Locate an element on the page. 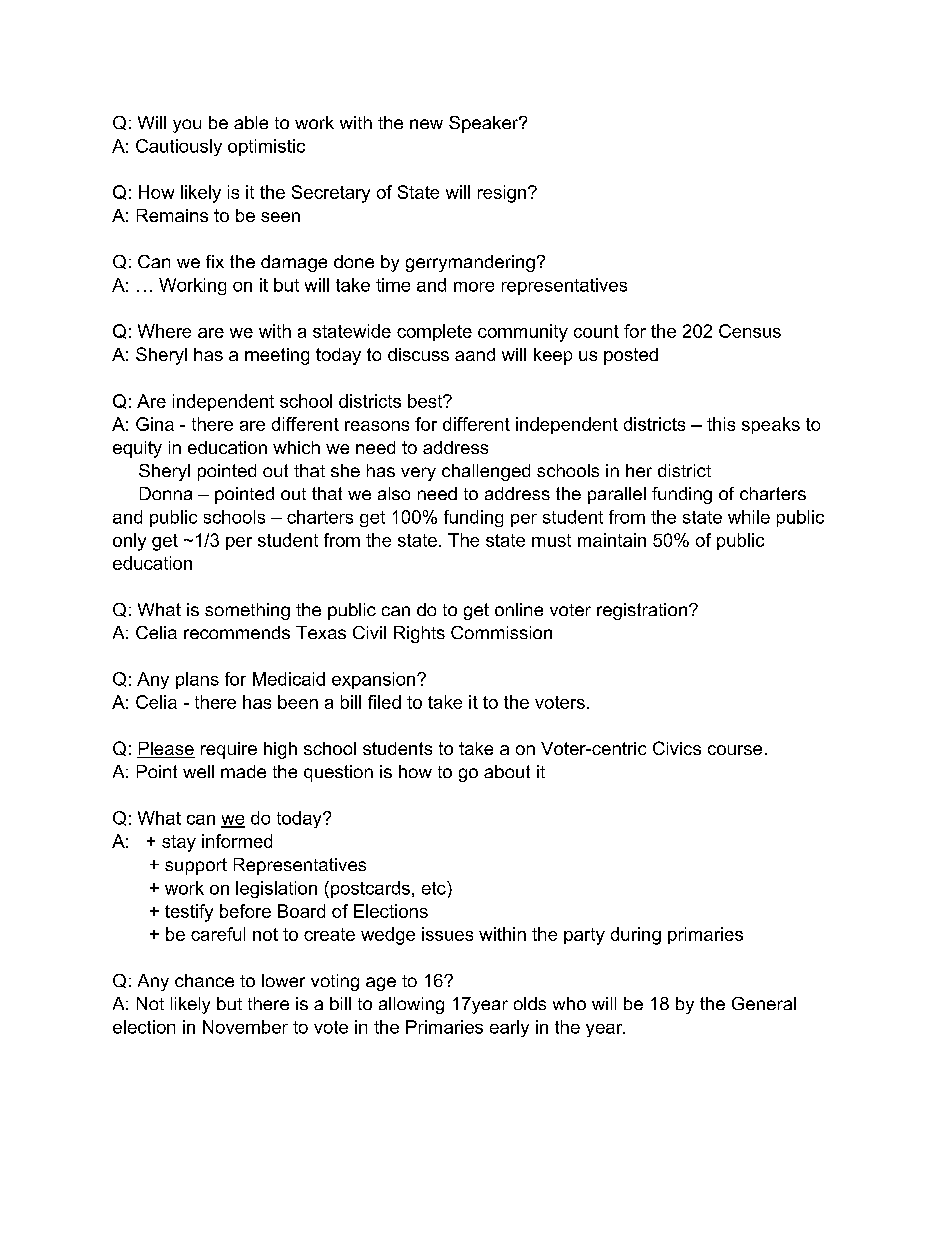  well is located at coordinates (198, 771).
